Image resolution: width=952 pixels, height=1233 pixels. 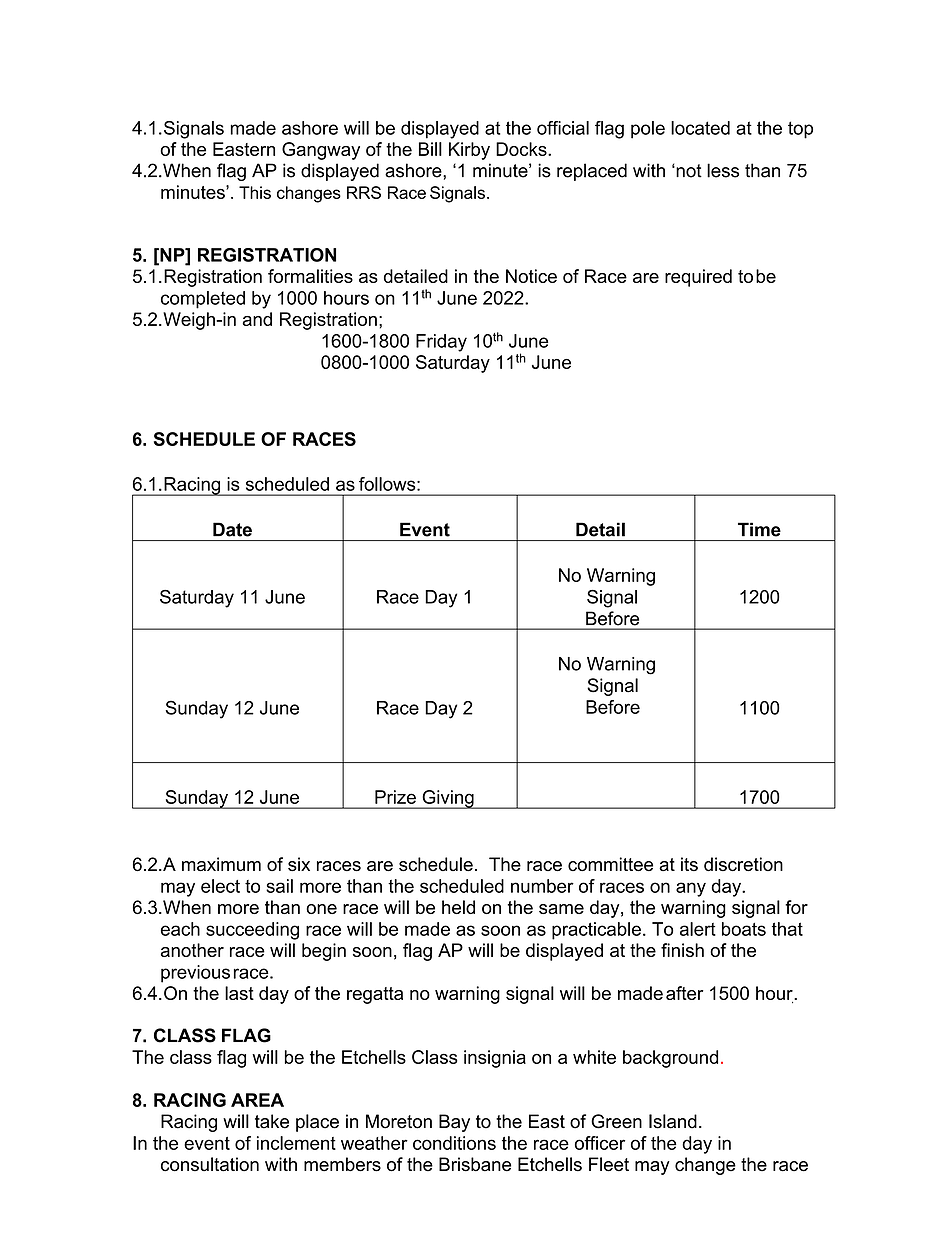 I want to click on Friday, so click(x=441, y=343).
